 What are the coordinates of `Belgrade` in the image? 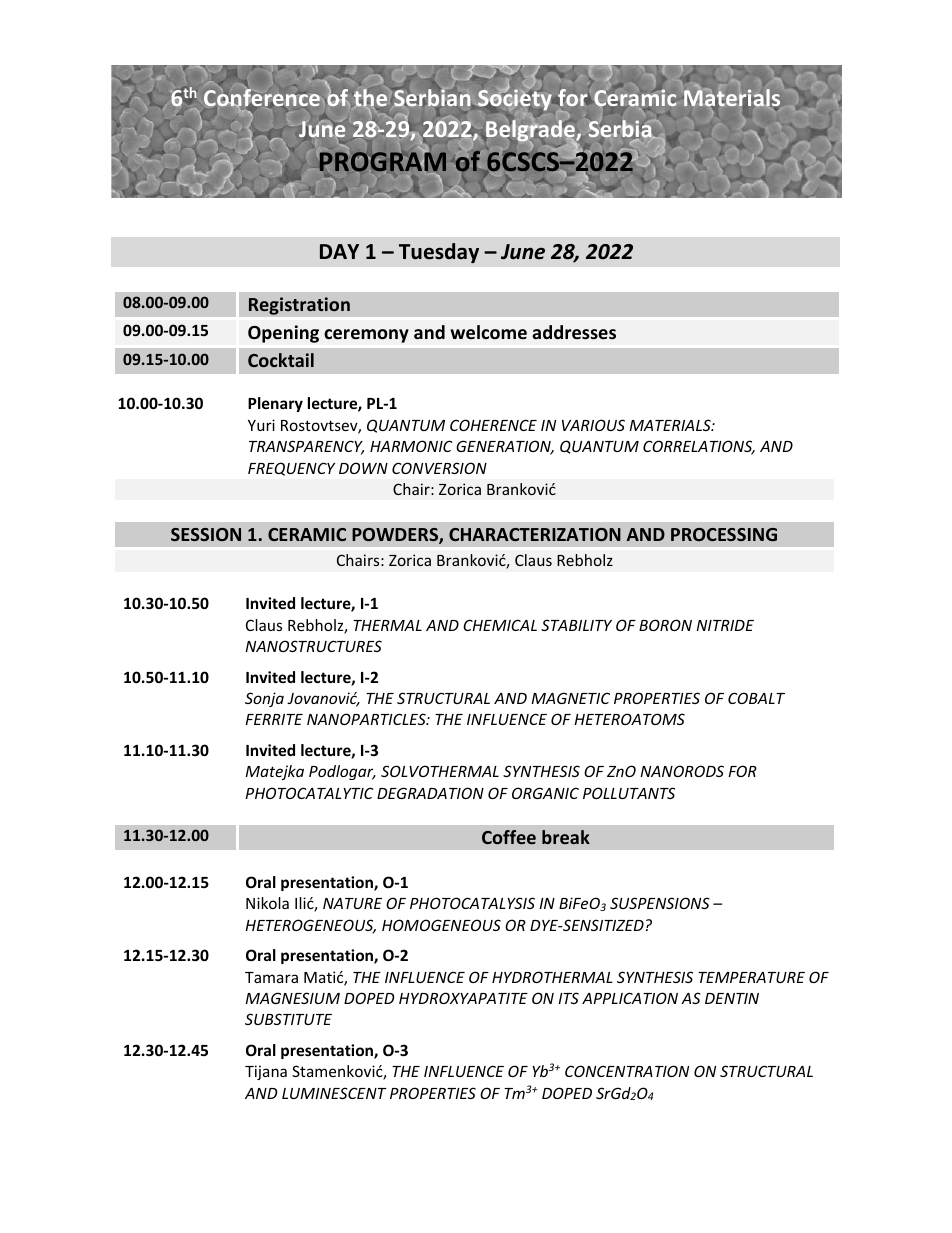 It's located at (530, 132).
